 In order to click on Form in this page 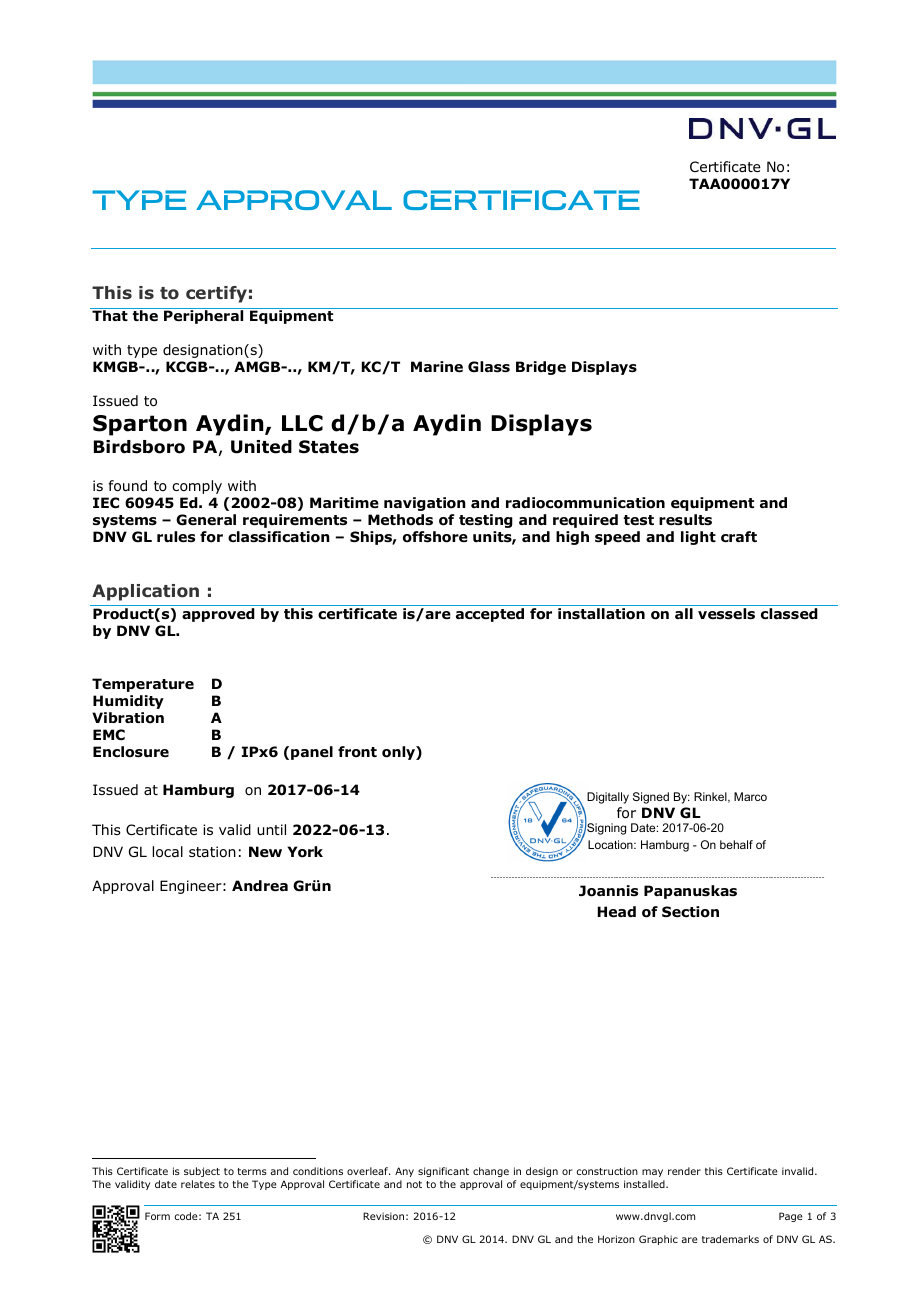, I will do `click(157, 1216)`.
